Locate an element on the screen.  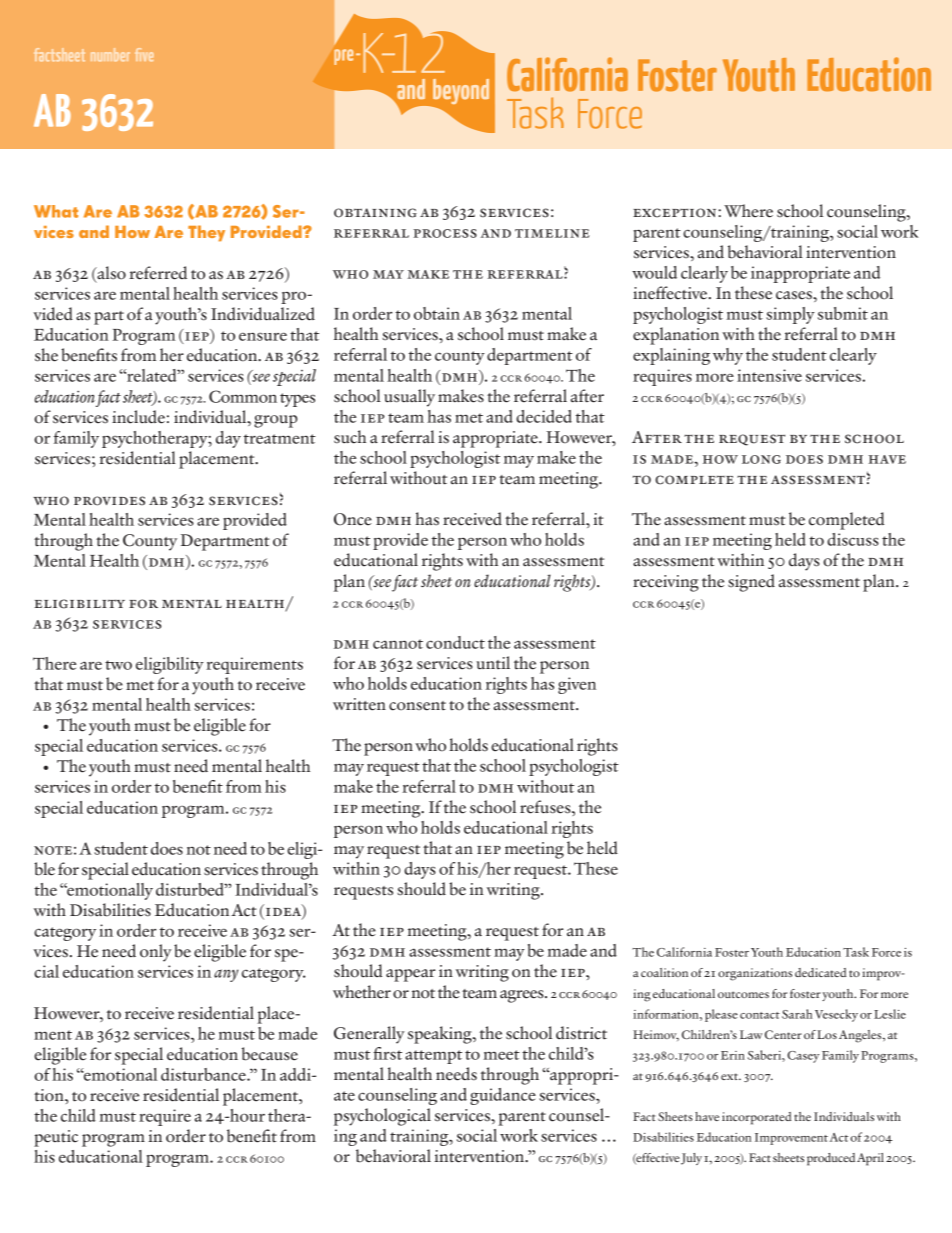
long is located at coordinates (761, 459).
